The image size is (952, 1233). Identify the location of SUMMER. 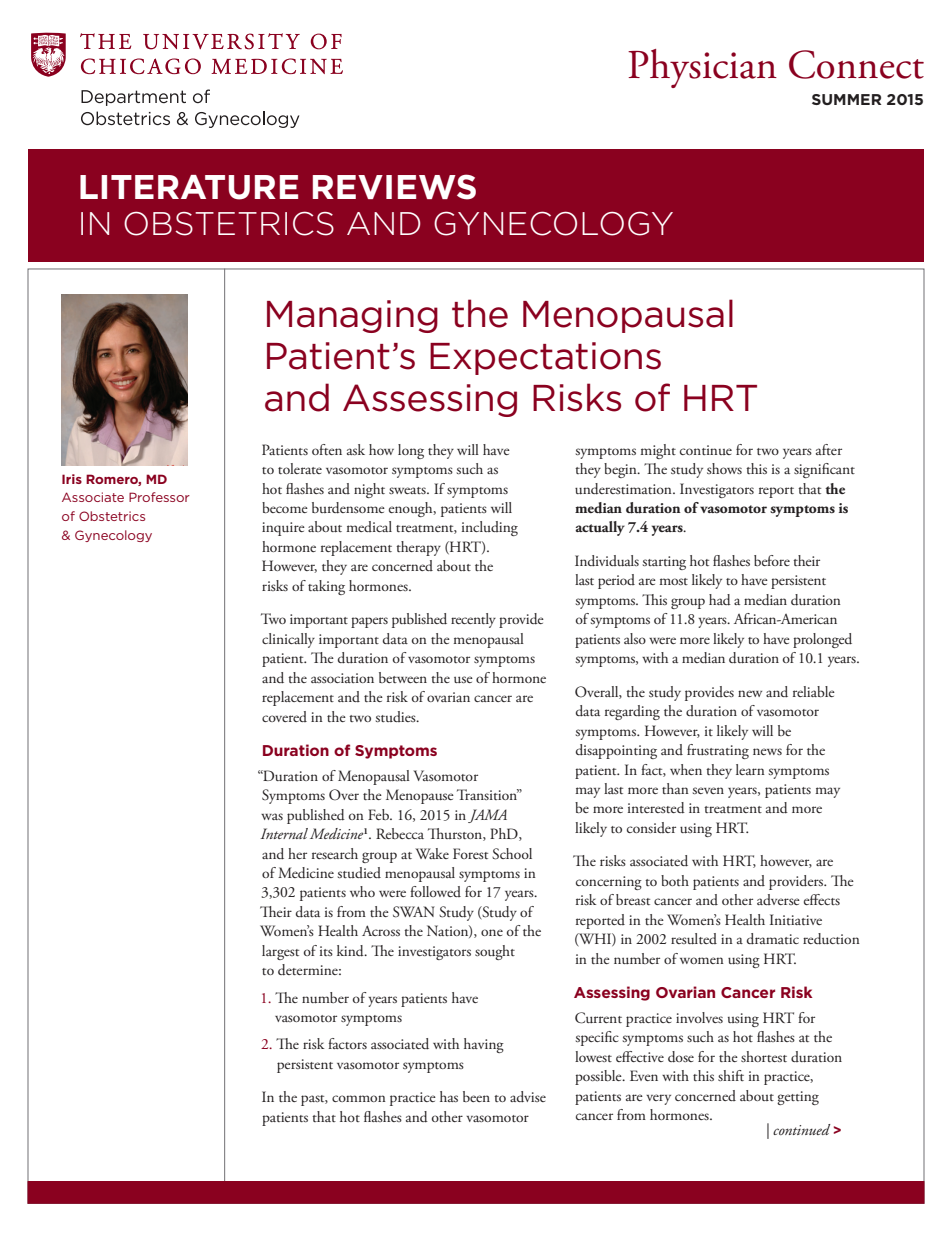
(846, 99).
